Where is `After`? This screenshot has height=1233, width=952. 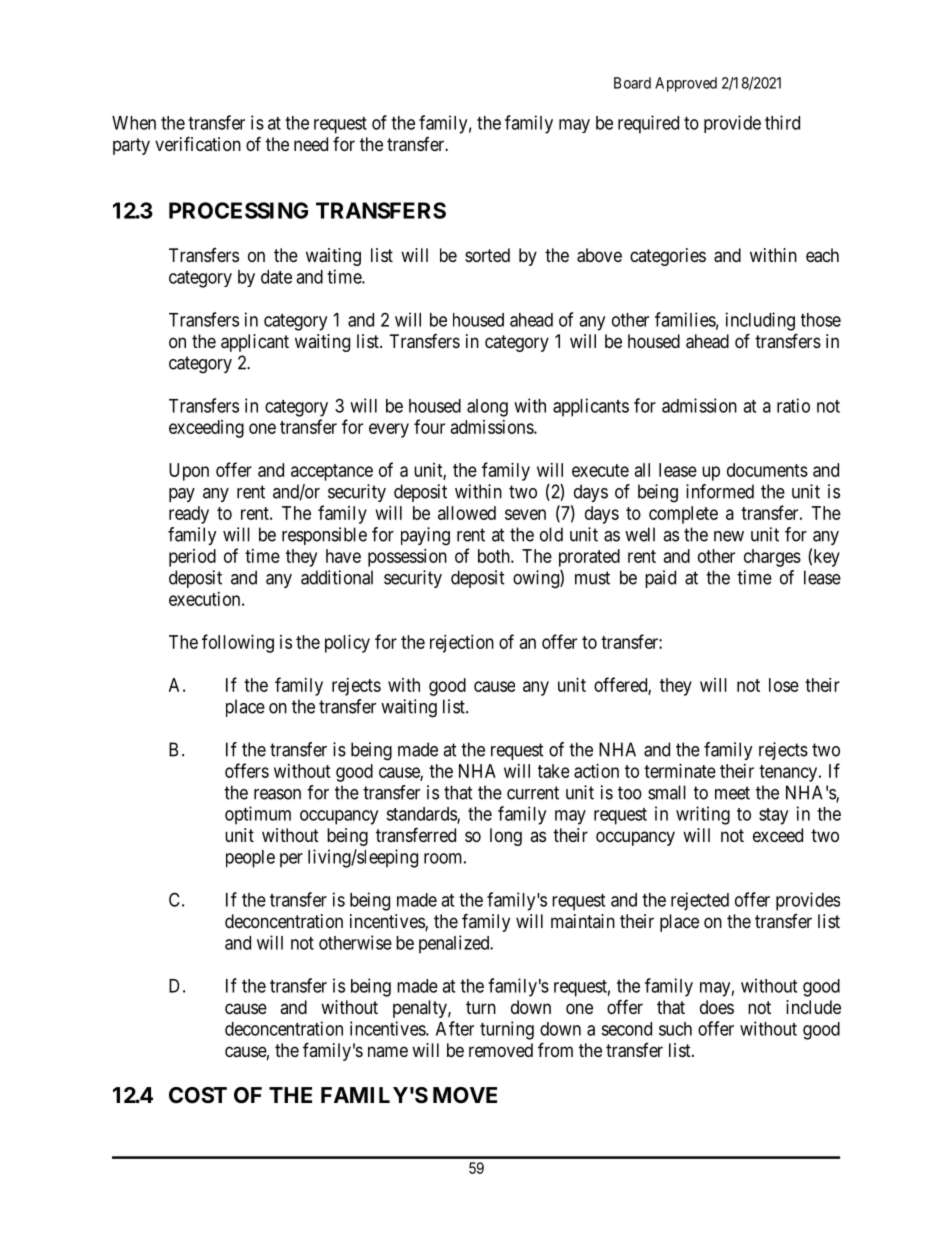
After is located at coordinates (455, 1028).
